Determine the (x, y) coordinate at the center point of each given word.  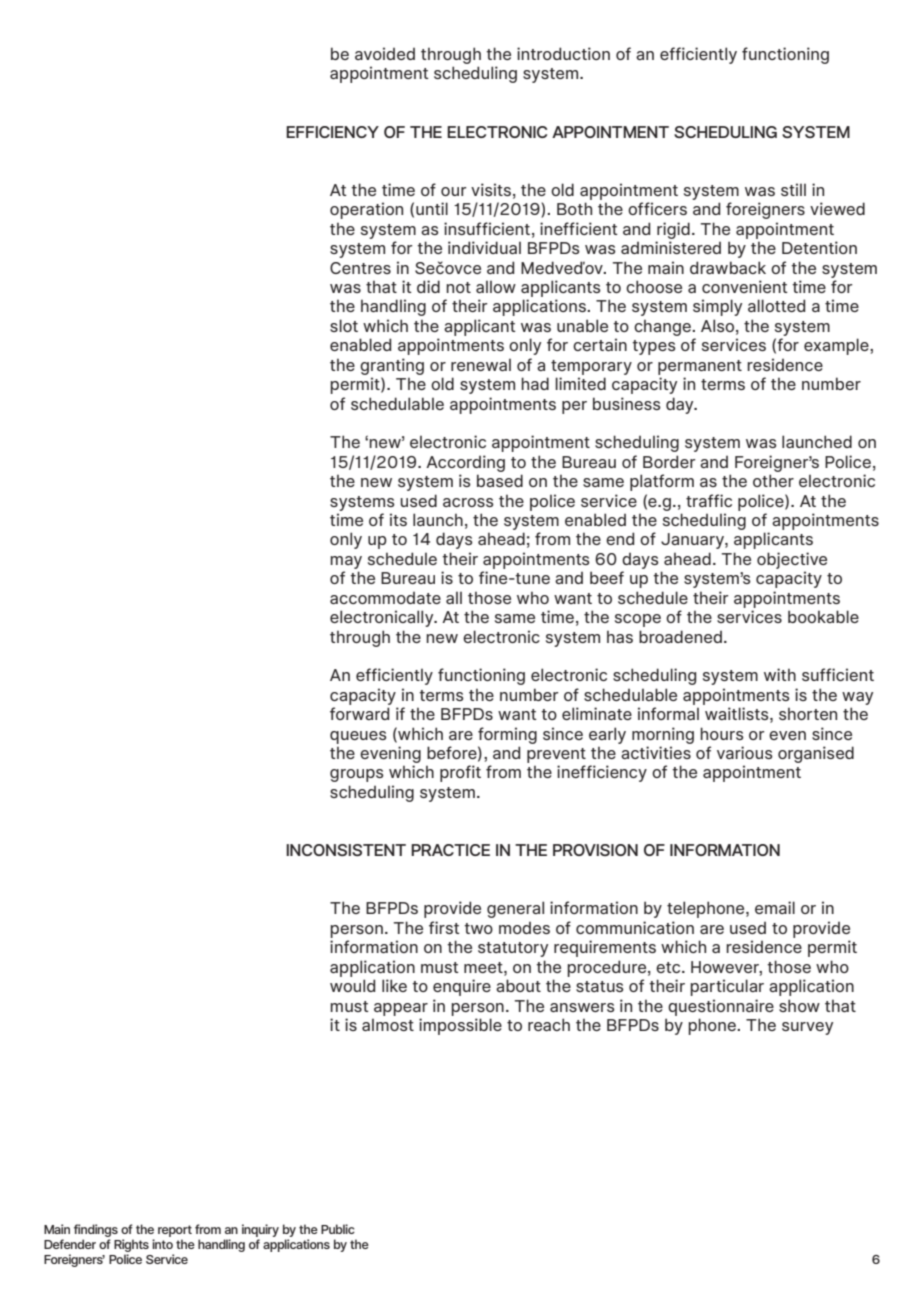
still (793, 189)
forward (359, 713)
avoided (385, 53)
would (352, 985)
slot (344, 325)
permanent (700, 367)
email (775, 907)
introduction (563, 53)
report (175, 1232)
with (780, 674)
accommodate (385, 598)
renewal (481, 365)
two (478, 928)
